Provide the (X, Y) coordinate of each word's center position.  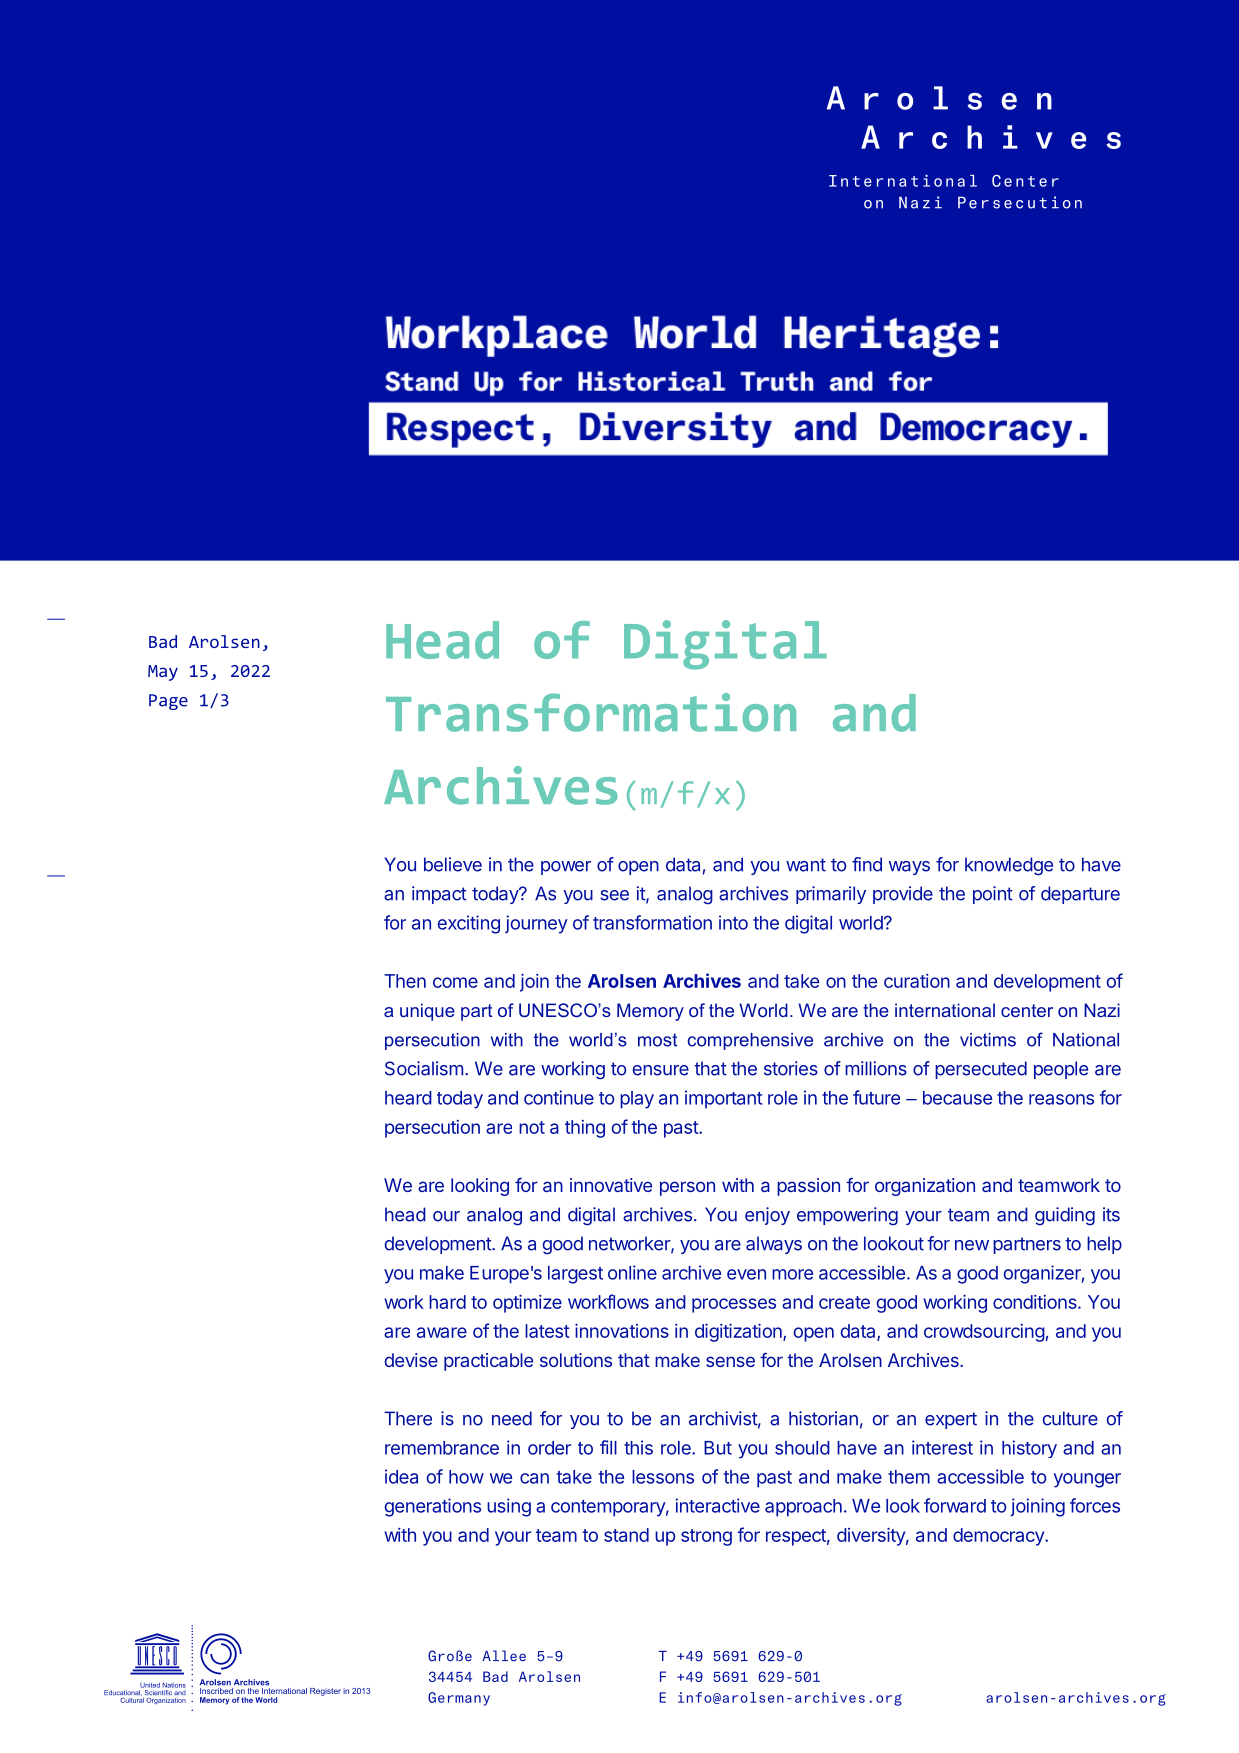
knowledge (1009, 866)
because (957, 1098)
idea (401, 1476)
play (637, 1100)
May (163, 673)
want (806, 865)
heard (408, 1098)
